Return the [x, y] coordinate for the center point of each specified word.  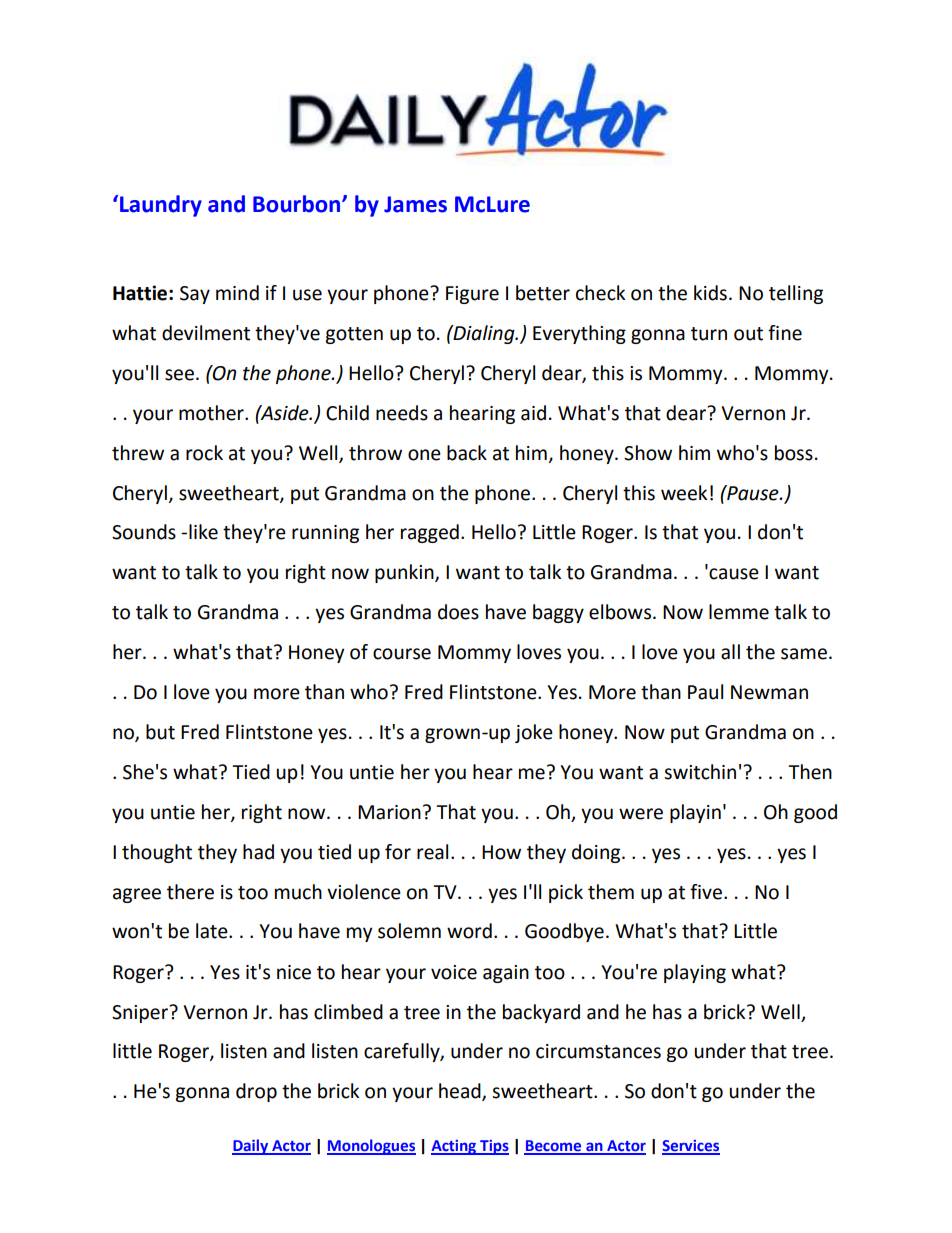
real [432, 852]
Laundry [161, 206]
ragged [430, 533]
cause [733, 573]
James [415, 204]
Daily [251, 1147]
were [641, 814]
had [258, 852]
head [461, 1092]
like [203, 532]
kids [710, 293]
